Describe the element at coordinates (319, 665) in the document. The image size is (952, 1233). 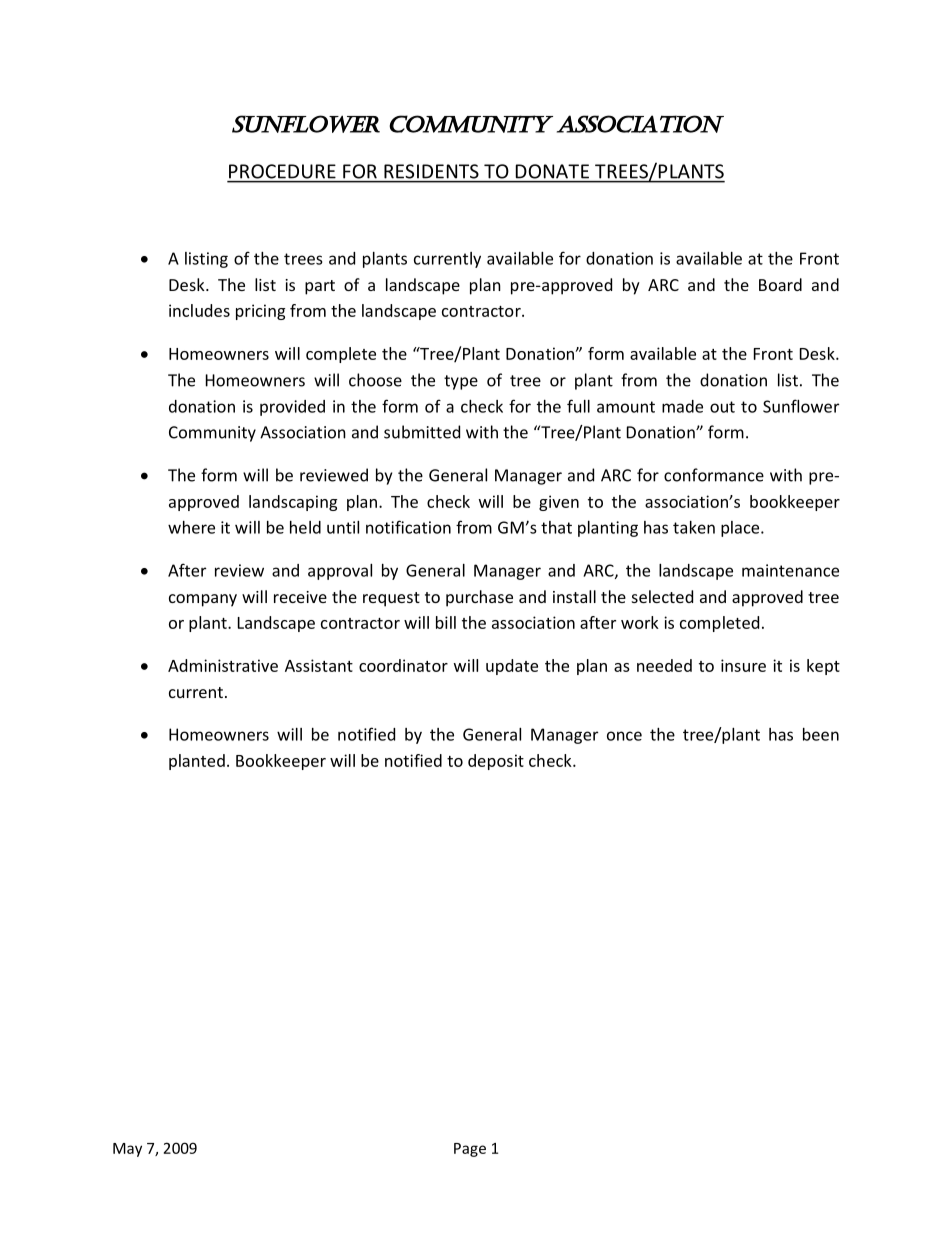
I see `Assistant` at that location.
